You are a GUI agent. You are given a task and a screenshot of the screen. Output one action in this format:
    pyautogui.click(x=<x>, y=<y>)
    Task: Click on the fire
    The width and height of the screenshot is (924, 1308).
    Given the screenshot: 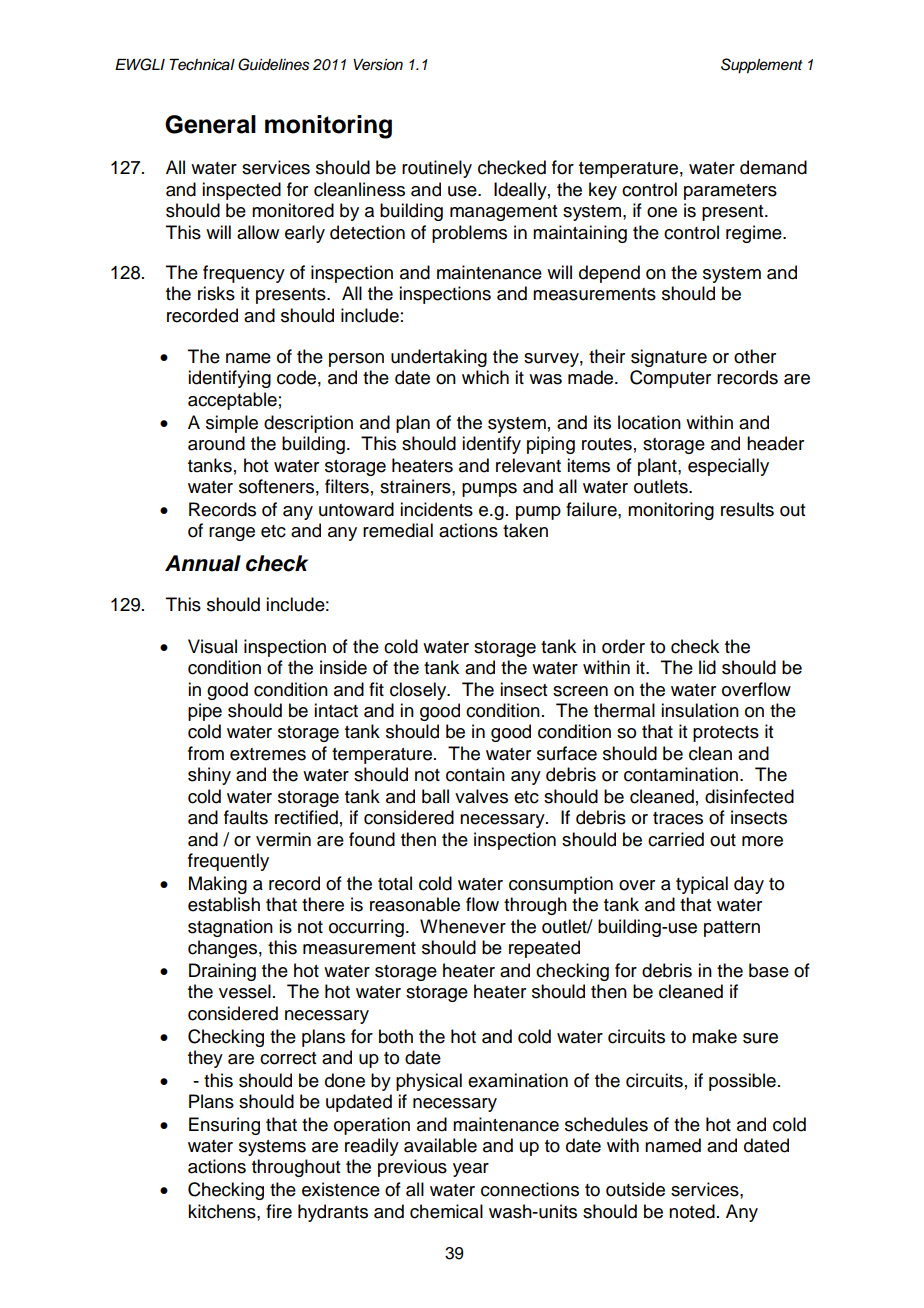 What is the action you would take?
    pyautogui.click(x=279, y=1211)
